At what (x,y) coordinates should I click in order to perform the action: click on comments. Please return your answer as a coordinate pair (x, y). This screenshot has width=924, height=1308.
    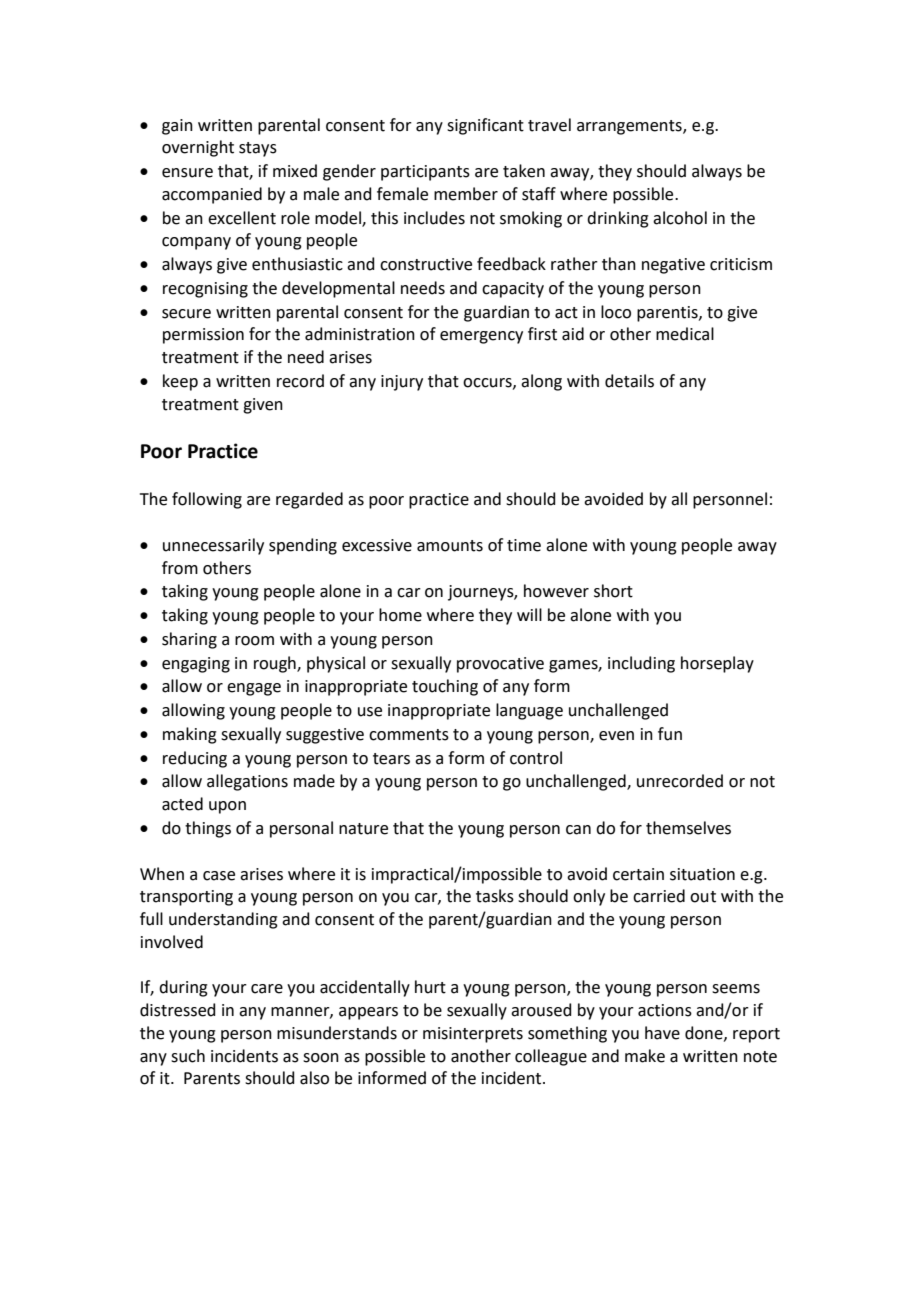
    Looking at the image, I should click on (409, 735).
